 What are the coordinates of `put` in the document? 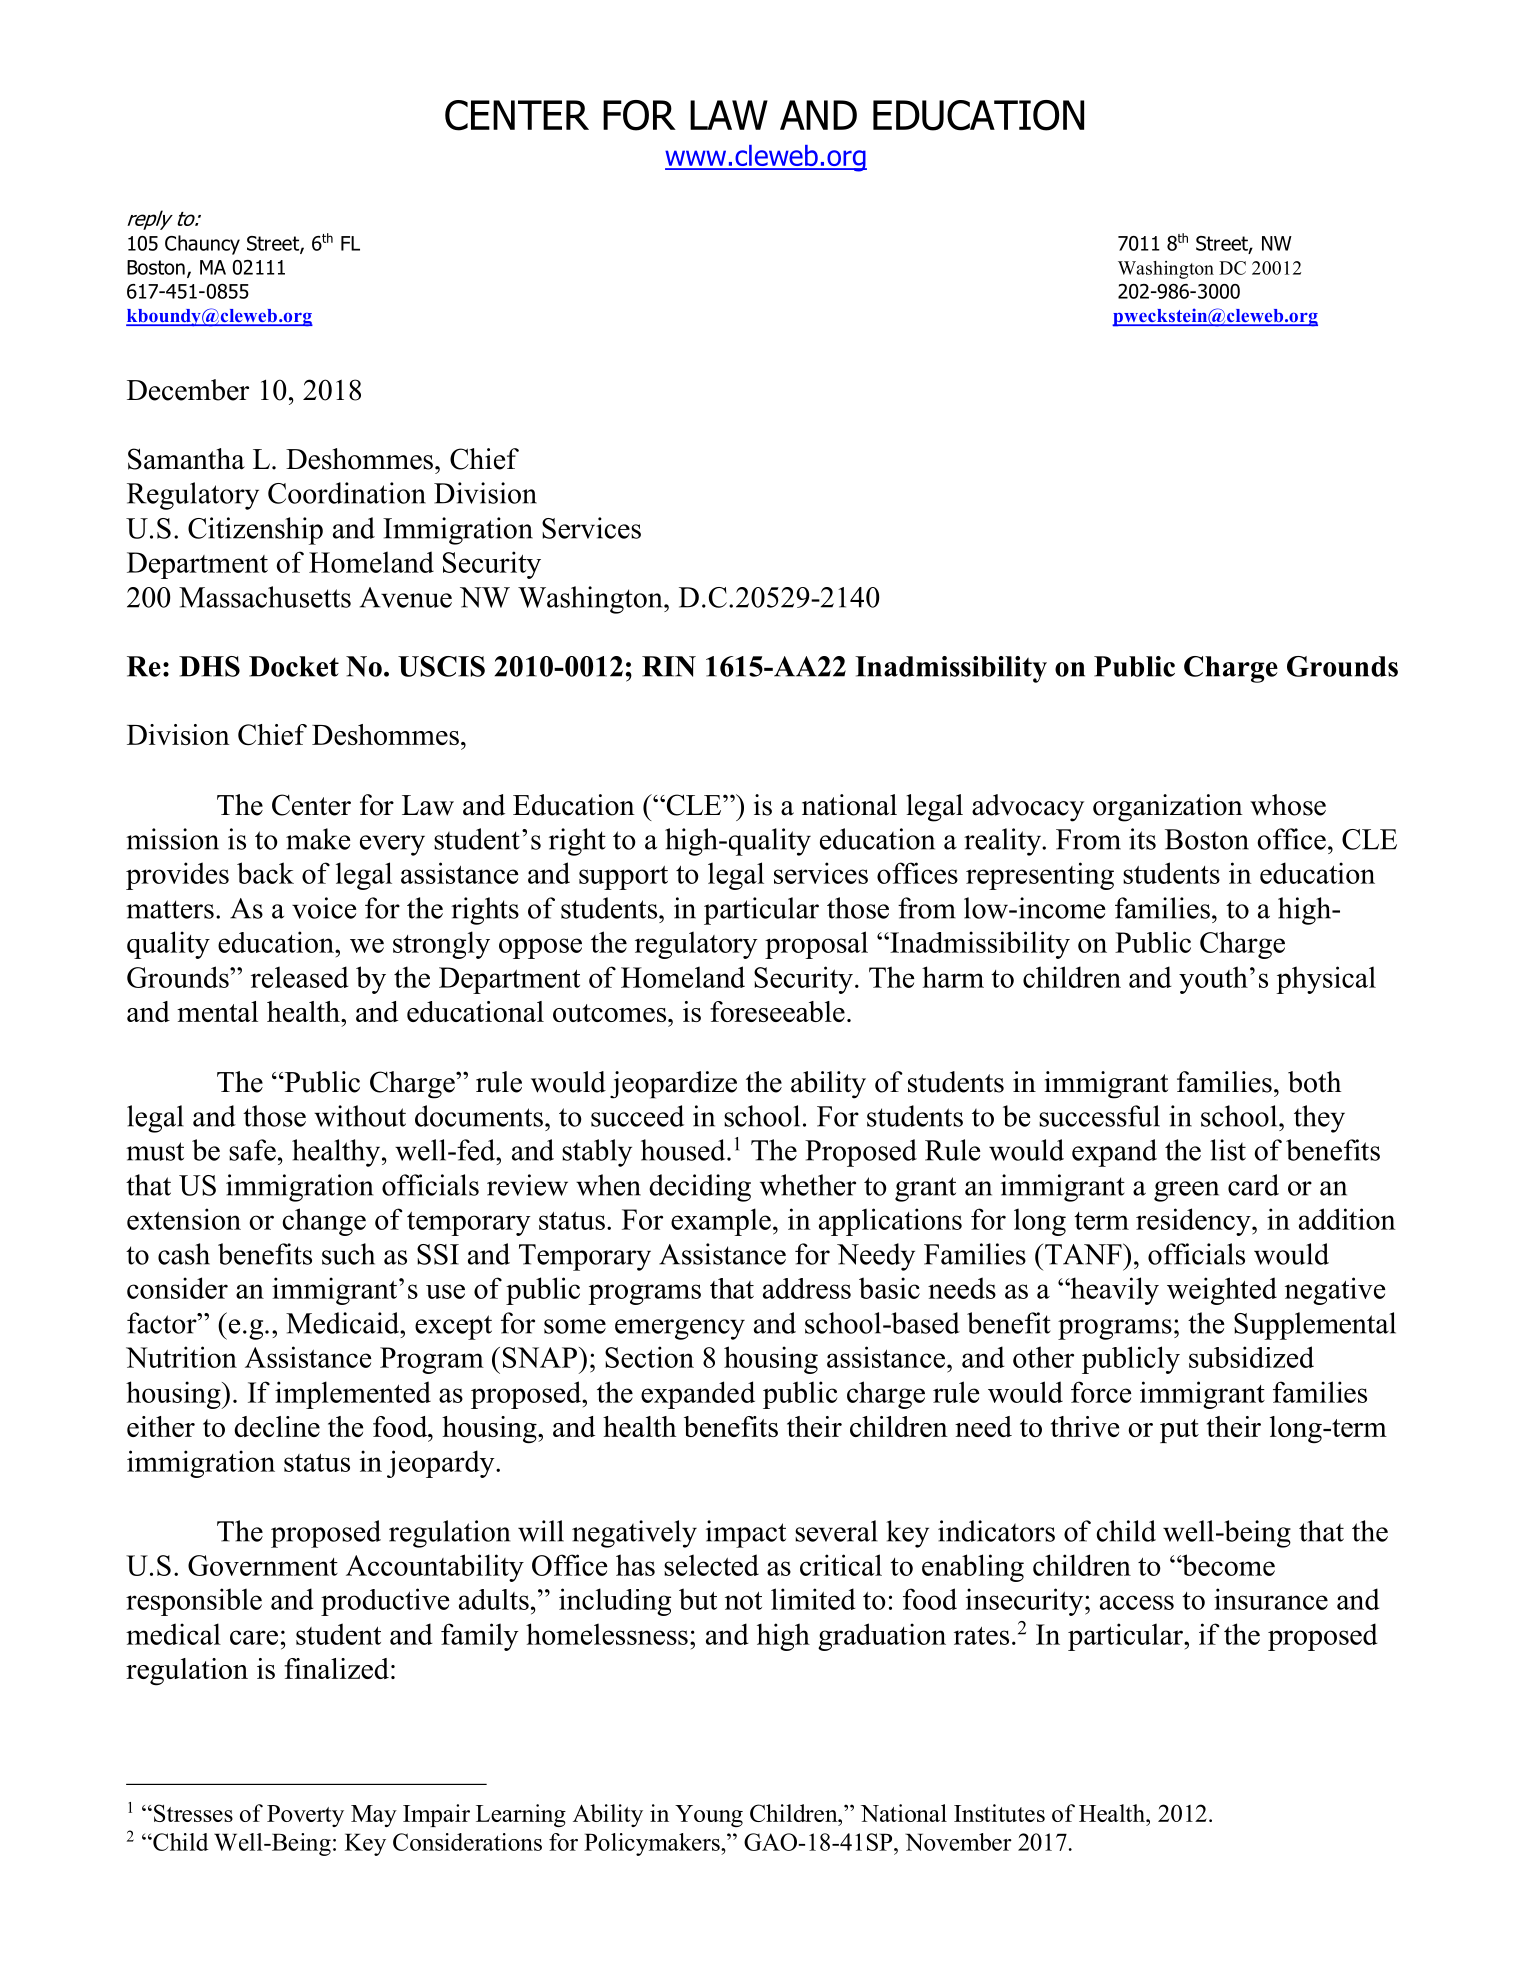 It's located at (1179, 1431).
